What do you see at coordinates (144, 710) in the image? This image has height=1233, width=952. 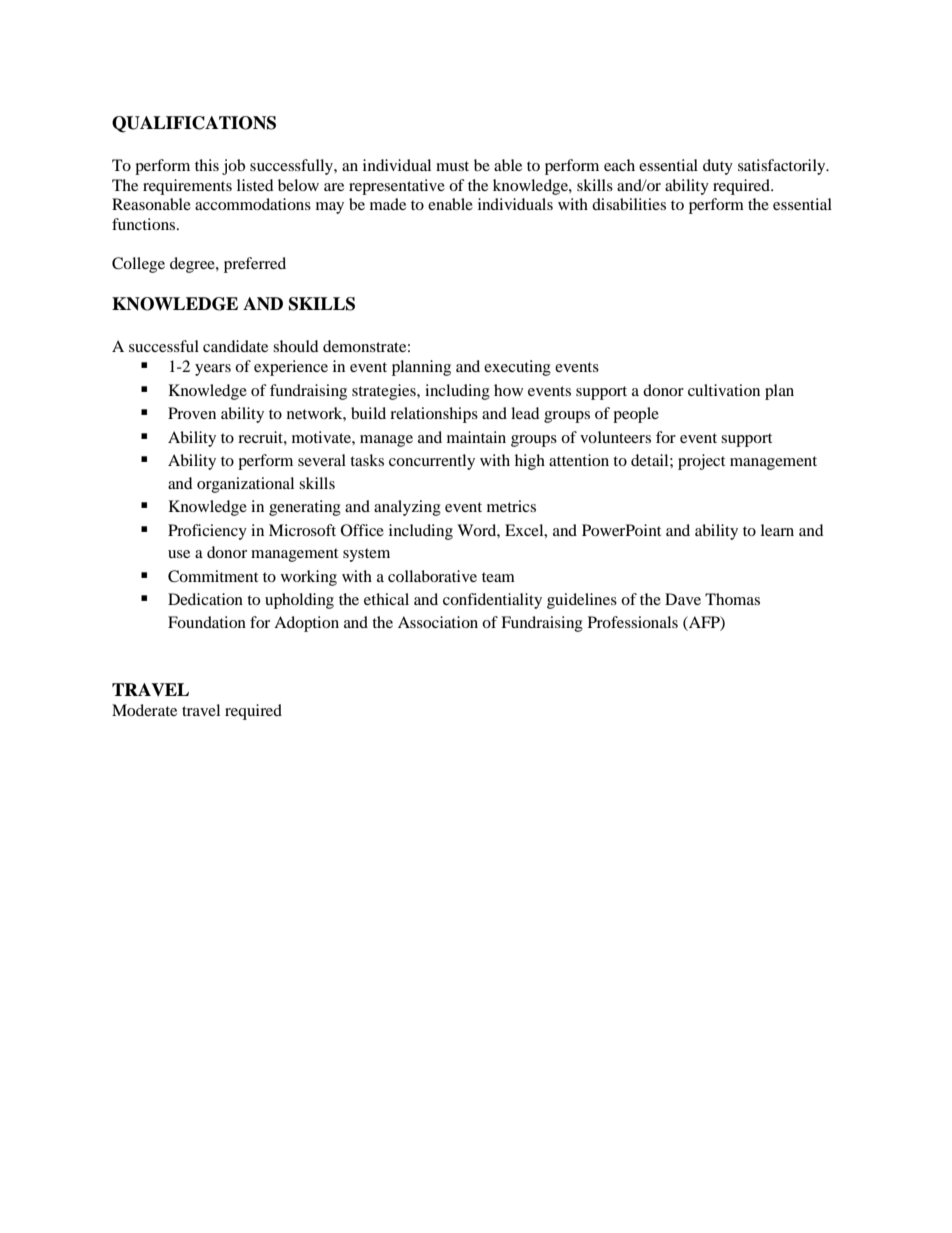 I see `Moderate` at bounding box center [144, 710].
